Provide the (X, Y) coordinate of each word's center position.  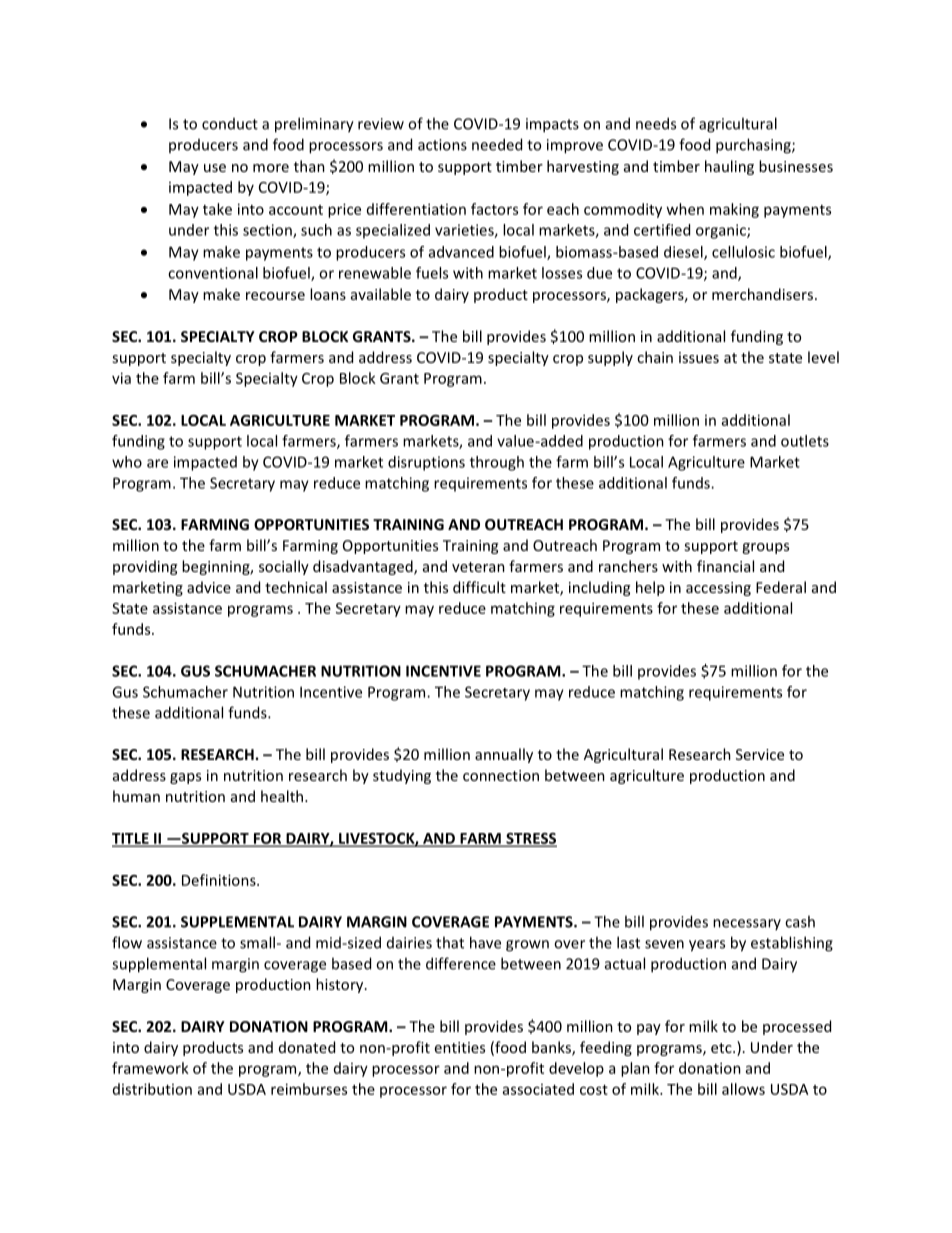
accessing (718, 589)
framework (150, 1068)
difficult (479, 587)
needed (497, 144)
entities (460, 1047)
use (215, 168)
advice (209, 587)
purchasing (754, 146)
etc (722, 1048)
